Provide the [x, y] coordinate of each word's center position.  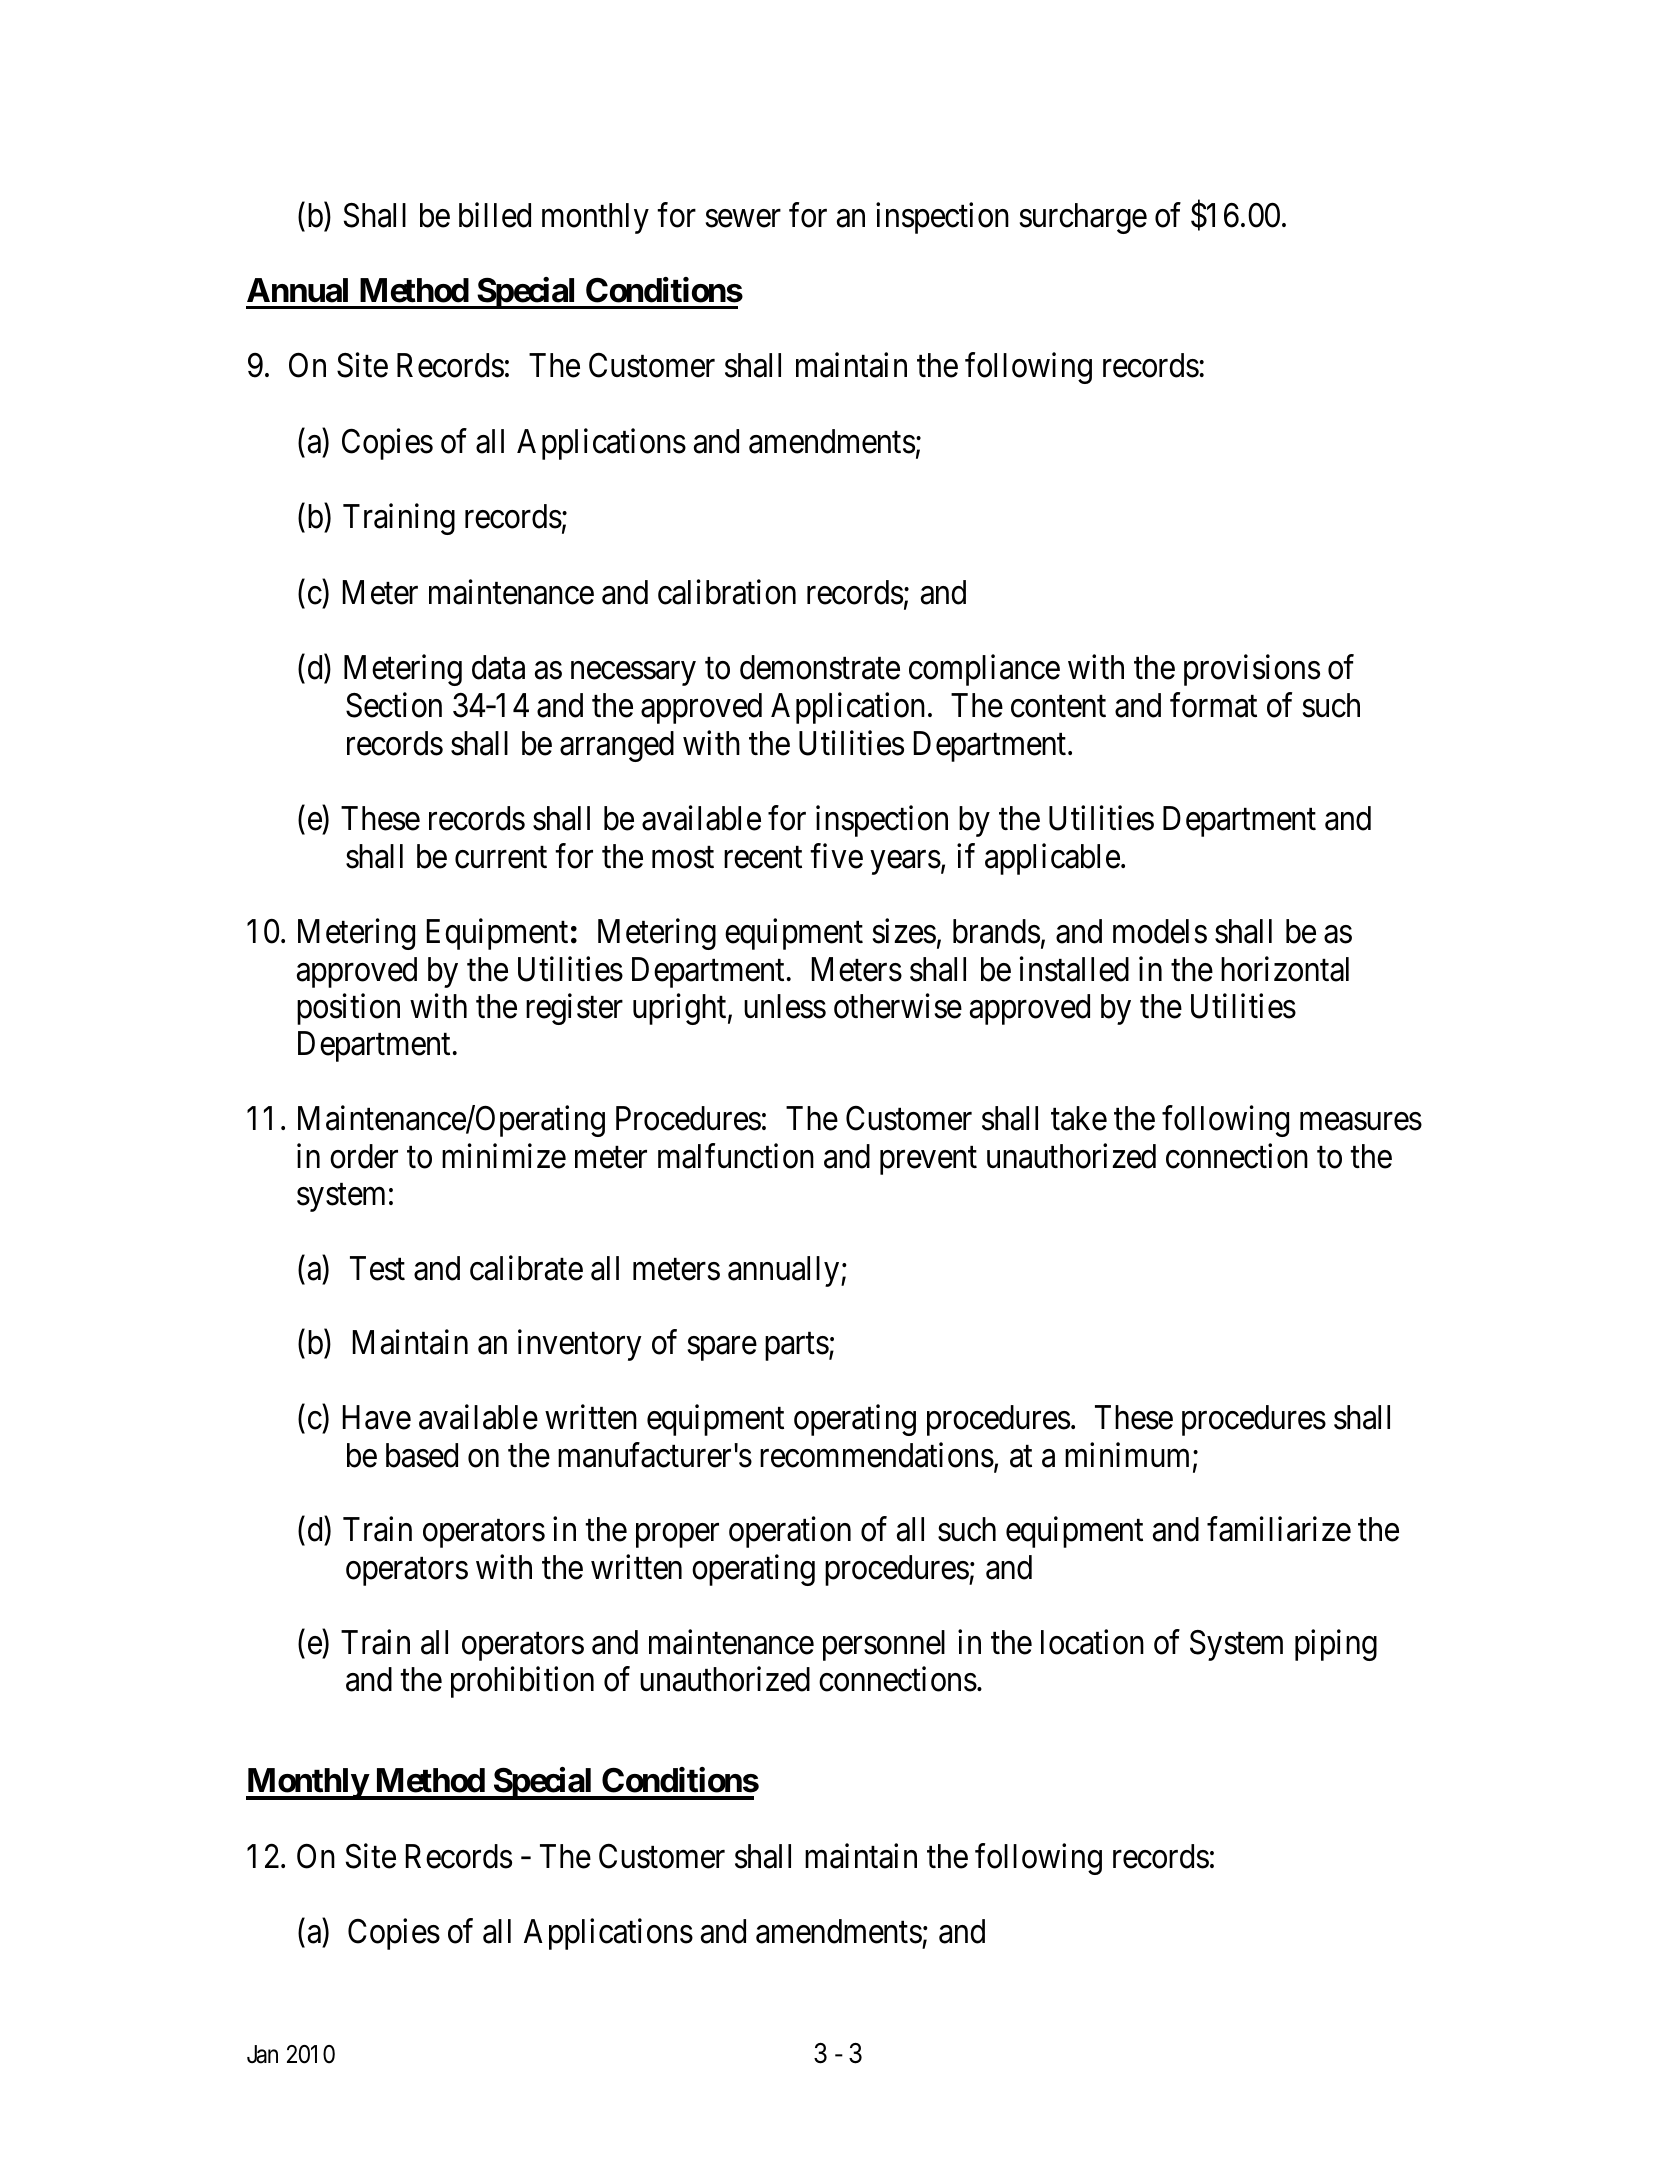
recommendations [877, 1455]
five [836, 856]
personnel [884, 1645]
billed [495, 215]
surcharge [1083, 218]
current [501, 858]
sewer [743, 219]
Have [377, 1417]
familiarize [1279, 1529]
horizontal [1285, 969]
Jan [262, 2054]
